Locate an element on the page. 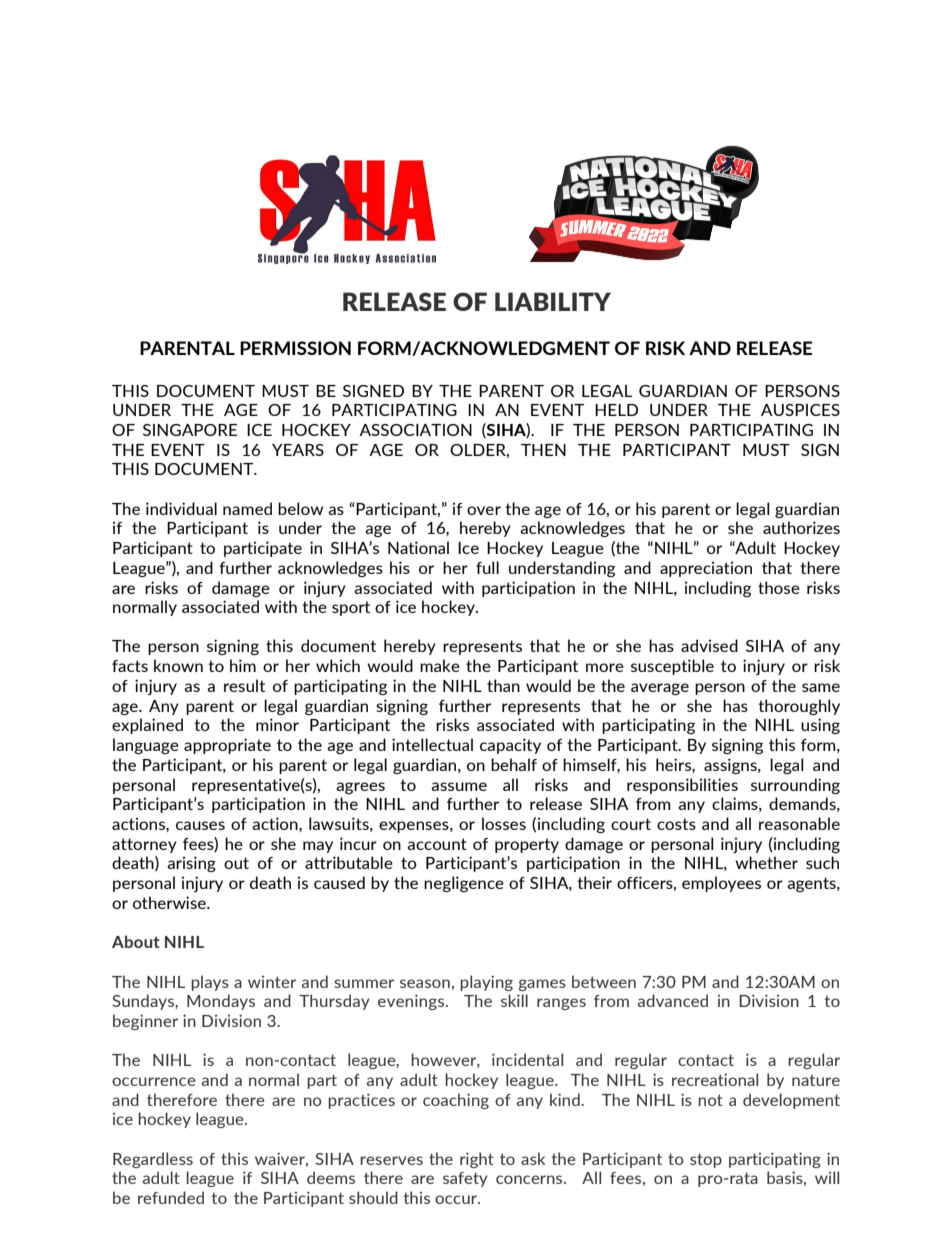  capacity is located at coordinates (510, 746).
